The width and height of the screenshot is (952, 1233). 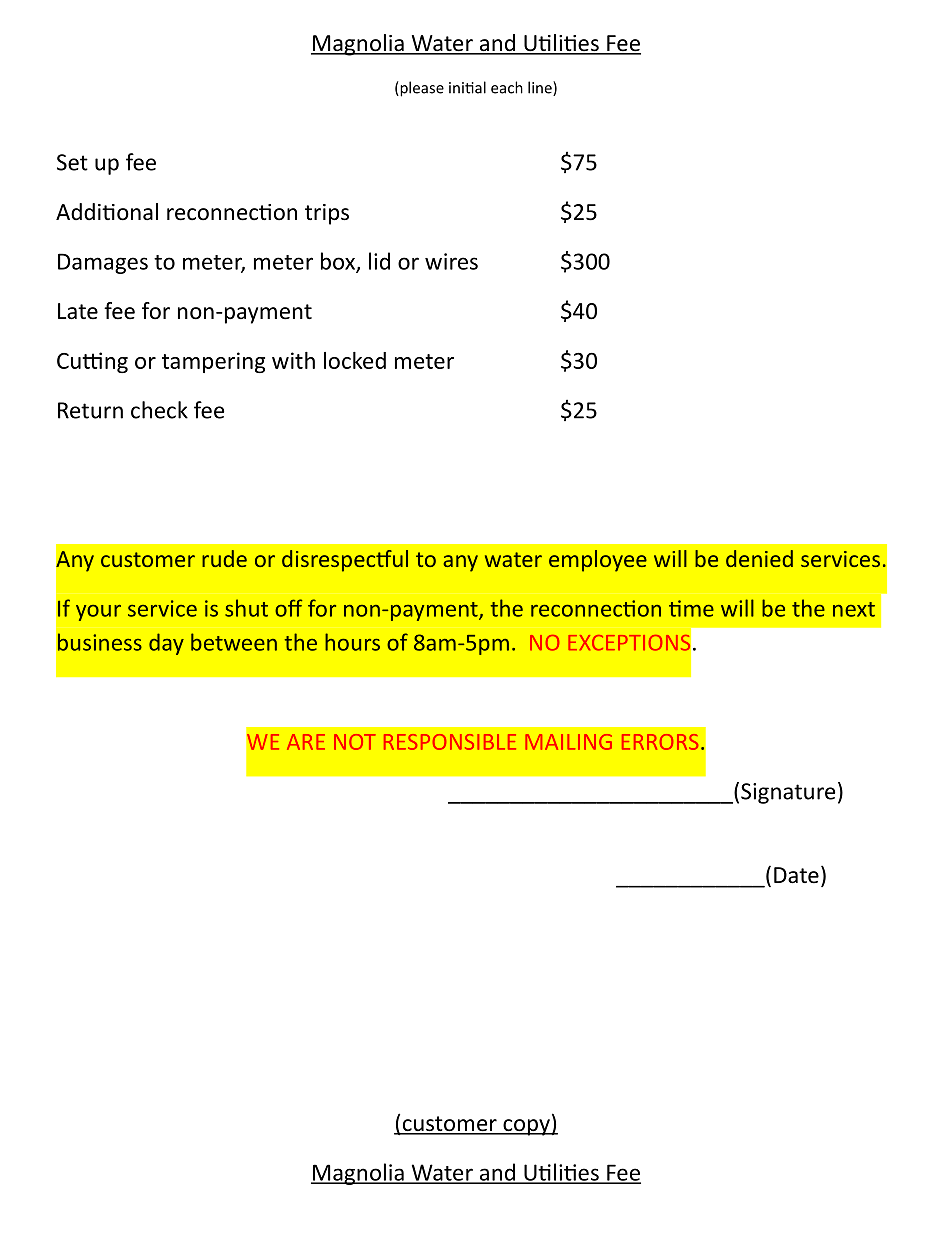 I want to click on line, so click(x=541, y=88).
